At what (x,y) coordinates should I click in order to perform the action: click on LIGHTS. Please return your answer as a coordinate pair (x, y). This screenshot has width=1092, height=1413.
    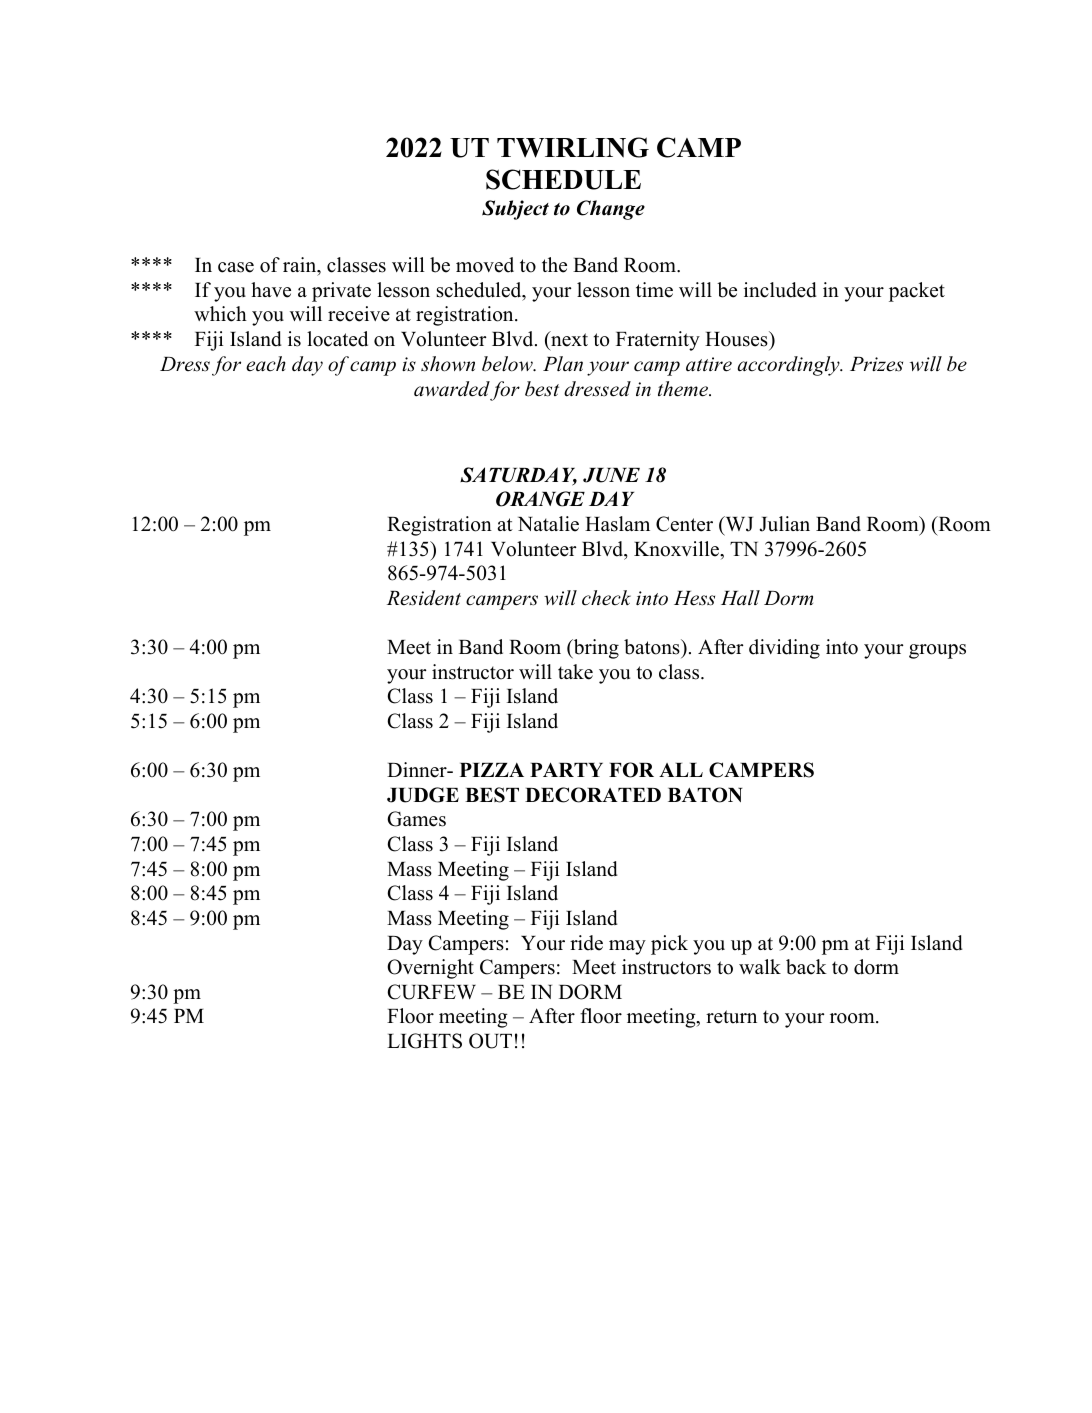
    Looking at the image, I should click on (424, 1041).
